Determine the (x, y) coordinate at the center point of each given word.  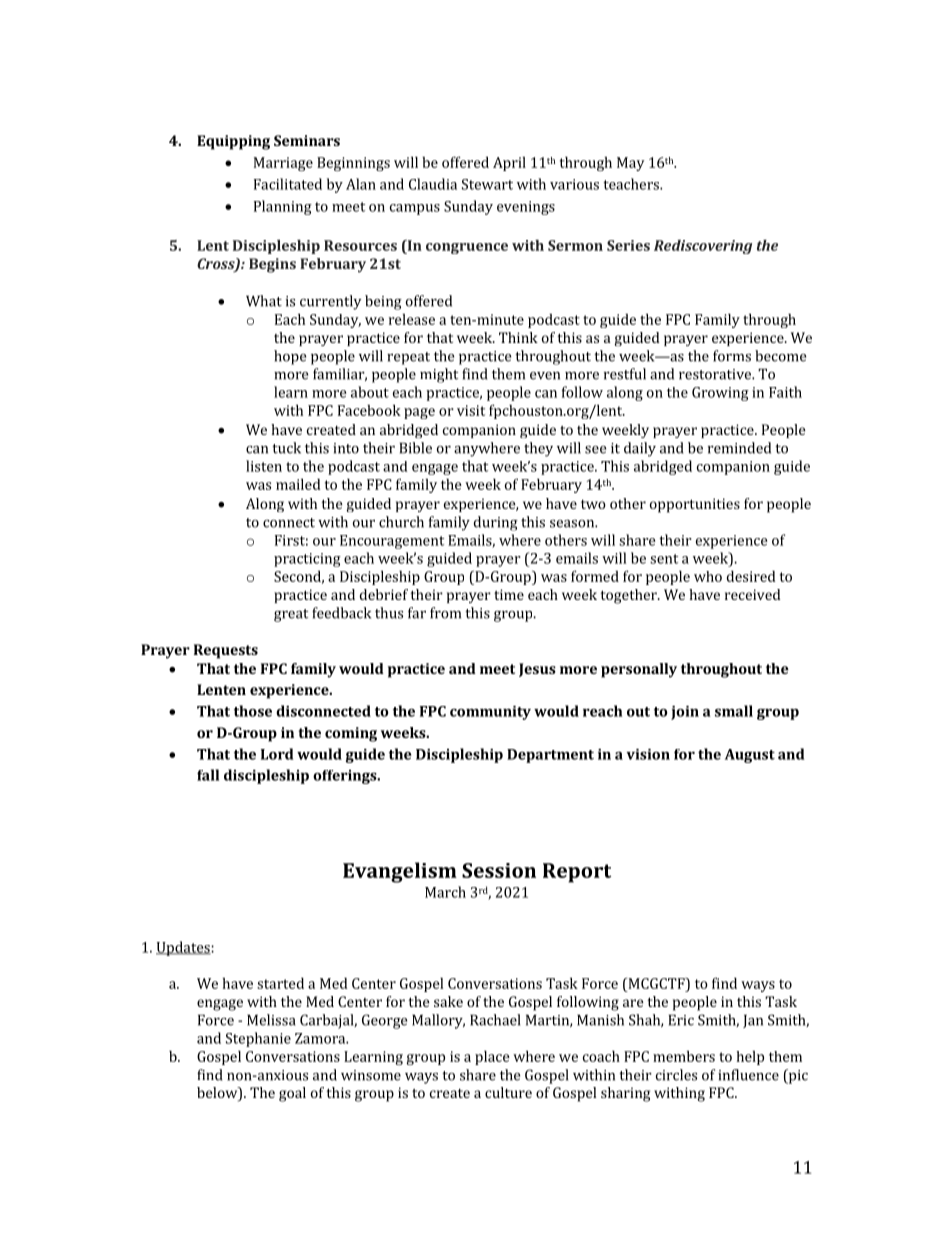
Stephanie (258, 1039)
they (538, 449)
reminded (739, 448)
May (631, 164)
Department (550, 756)
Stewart (487, 184)
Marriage (283, 164)
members (684, 1056)
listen (264, 466)
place (492, 1057)
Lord (277, 754)
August (750, 756)
